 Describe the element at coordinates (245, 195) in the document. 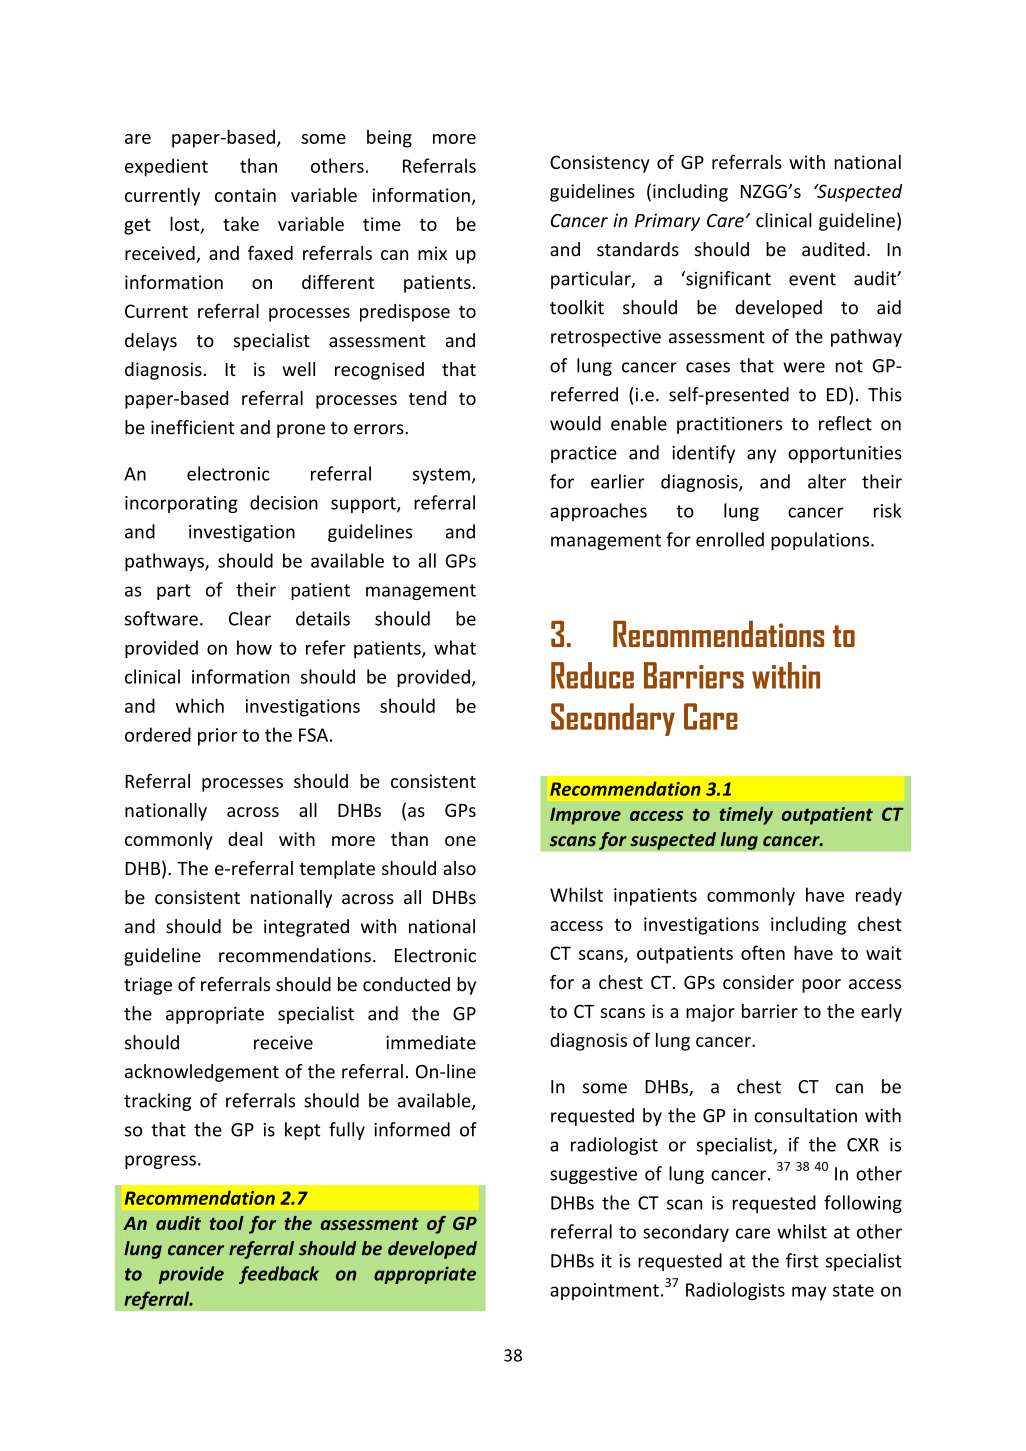

I see `contain` at that location.
